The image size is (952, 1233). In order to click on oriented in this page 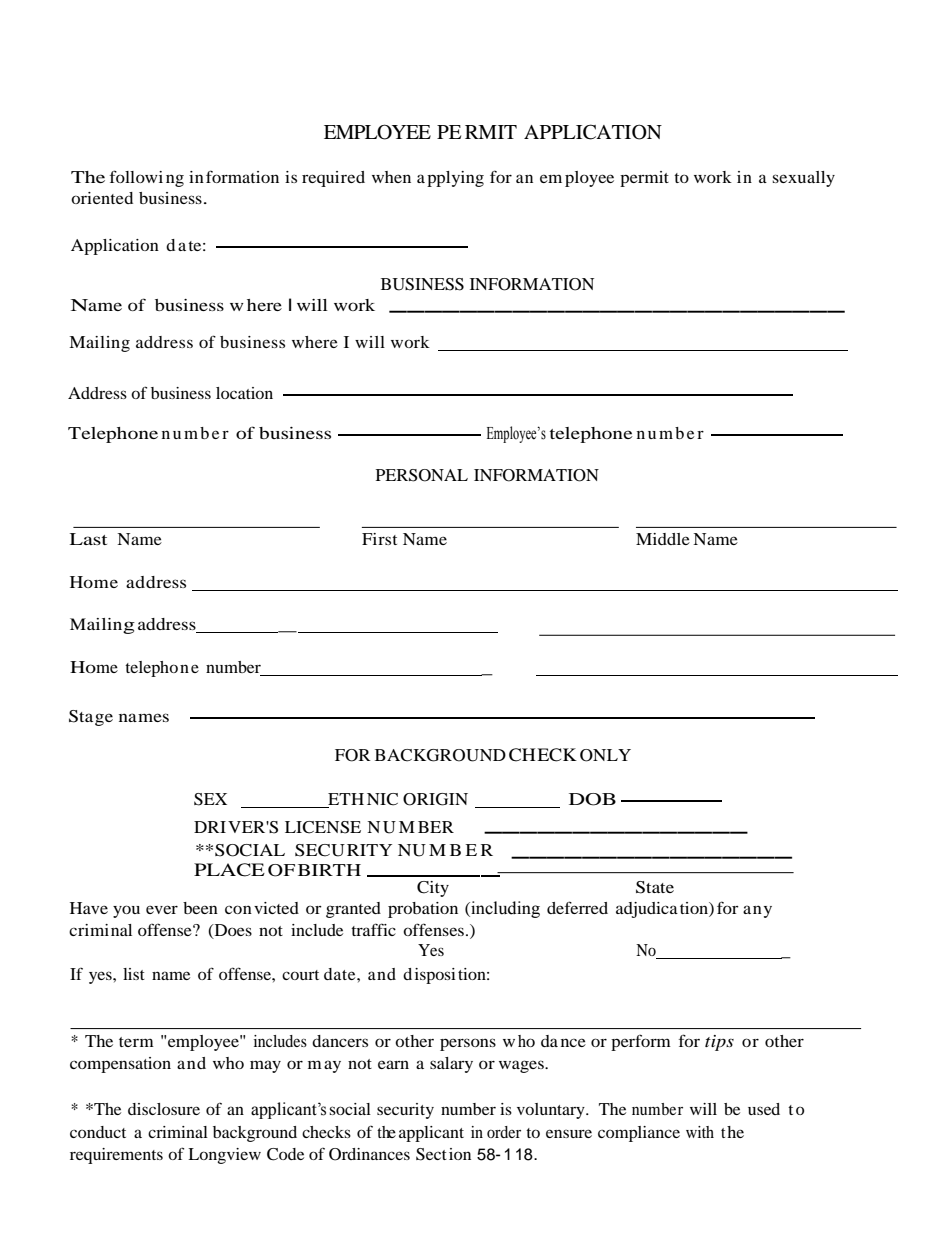, I will do `click(102, 198)`.
